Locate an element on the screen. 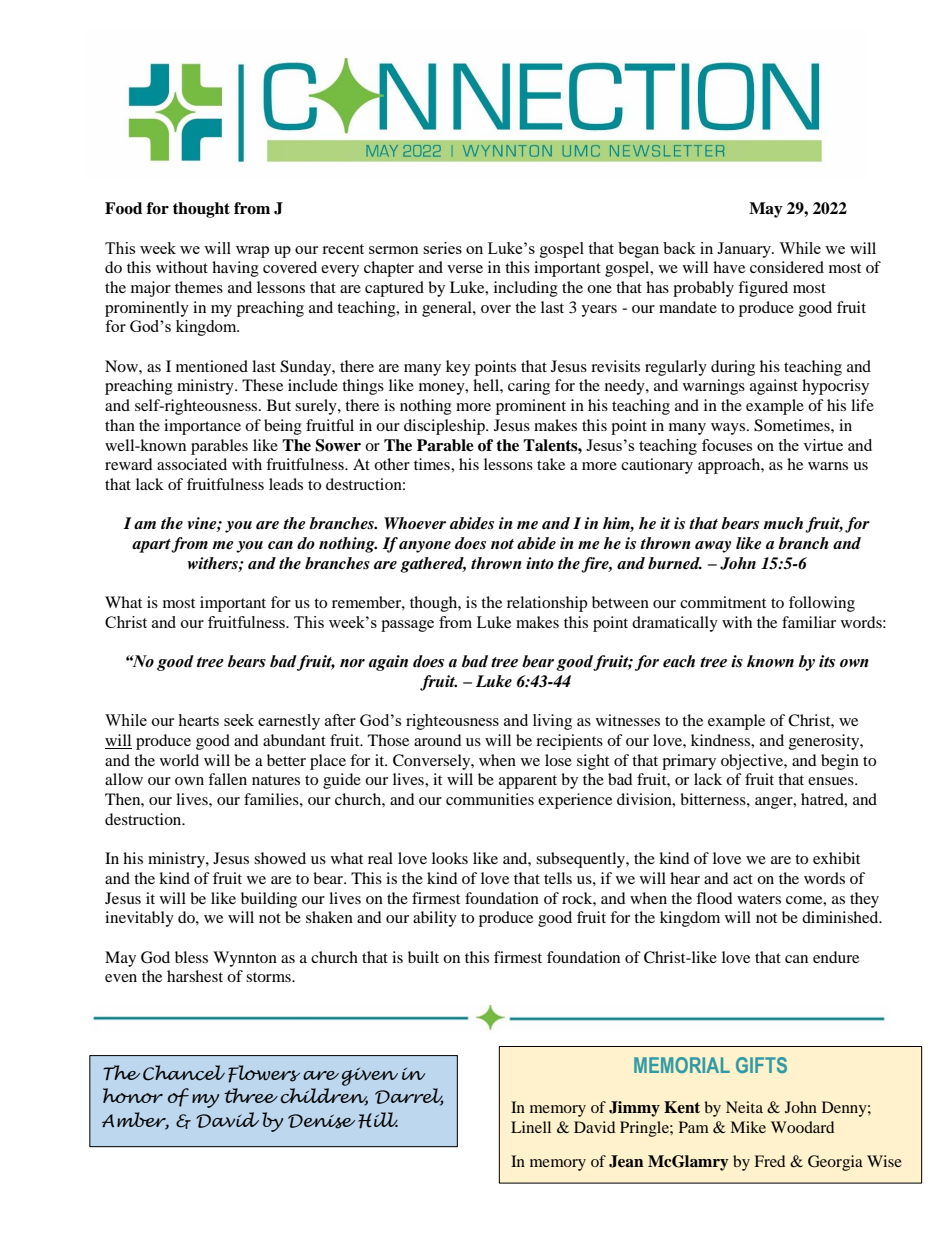 The height and width of the screenshot is (1233, 952). much is located at coordinates (784, 524).
